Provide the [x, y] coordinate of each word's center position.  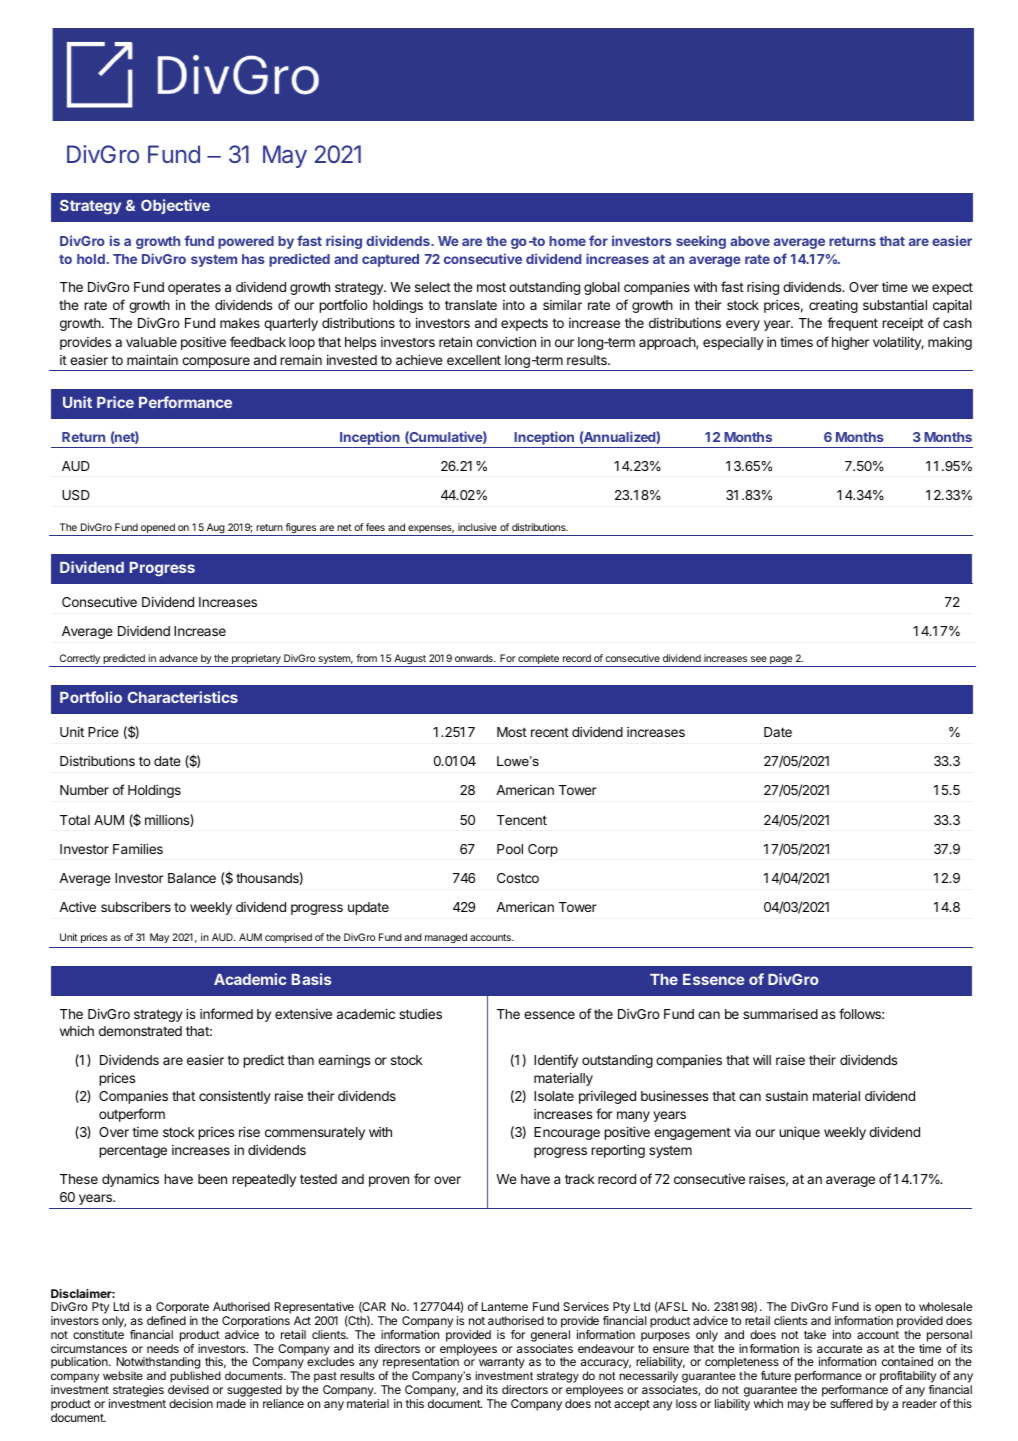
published [195, 1378]
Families [138, 849]
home [567, 241]
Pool [510, 849]
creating [833, 306]
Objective [175, 206]
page [781, 661]
